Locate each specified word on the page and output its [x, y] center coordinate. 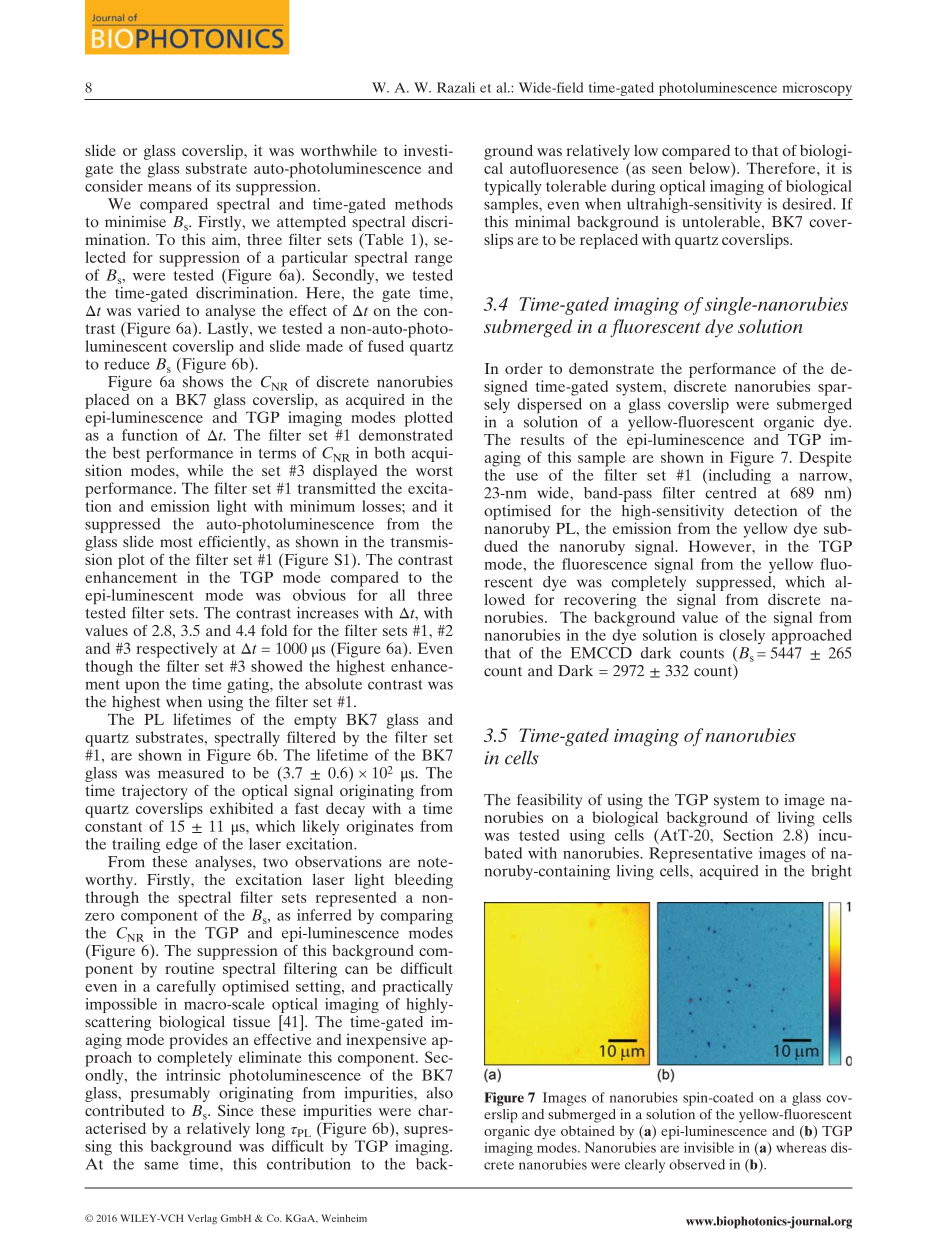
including [738, 476]
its [223, 186]
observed [697, 1164]
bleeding [424, 881]
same [161, 1165]
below [710, 168]
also [440, 1093]
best [126, 453]
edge [182, 845]
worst [434, 471]
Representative [701, 855]
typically [513, 188]
